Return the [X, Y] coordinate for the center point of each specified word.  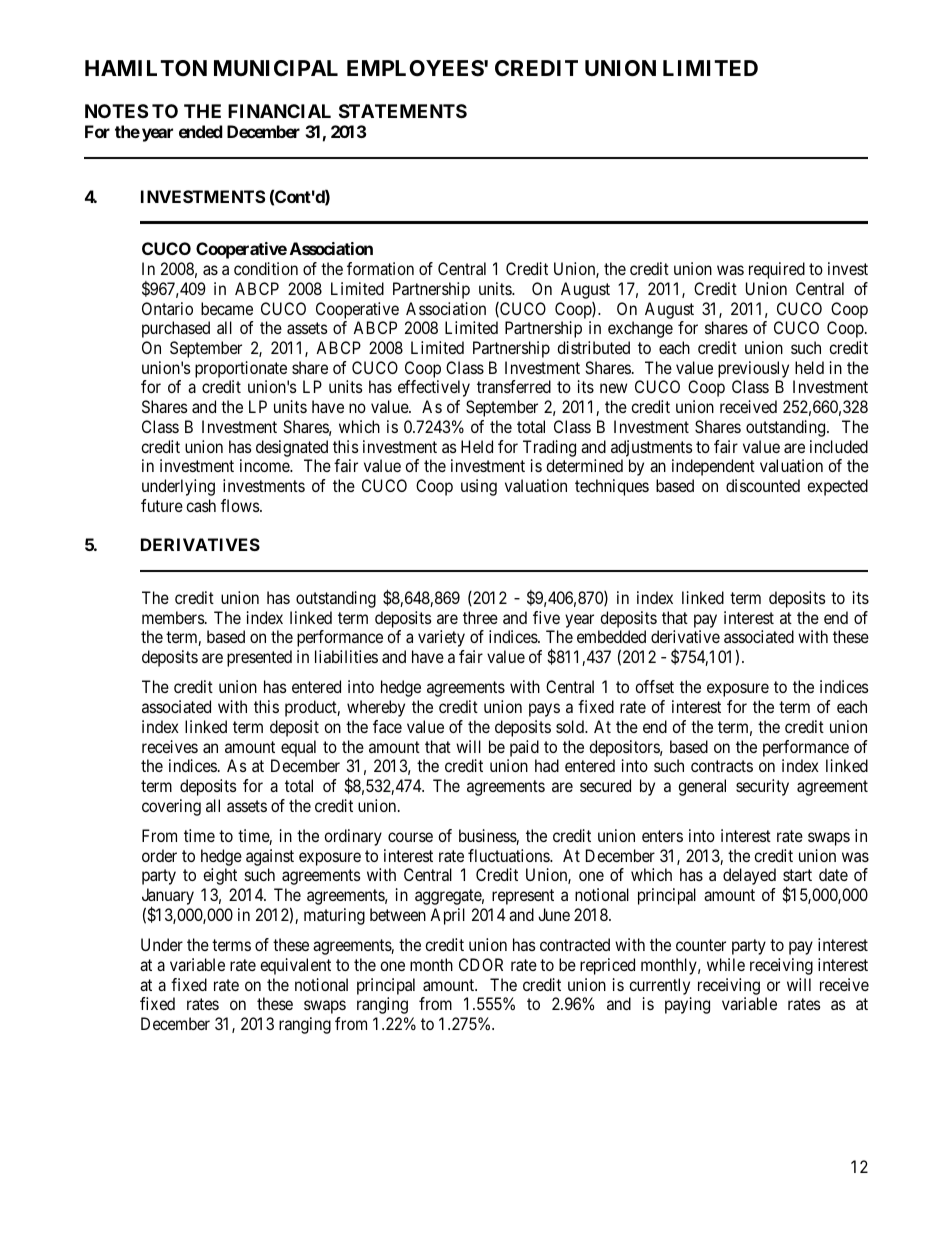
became [227, 308]
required [777, 270]
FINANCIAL [279, 111]
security [762, 787]
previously [753, 369]
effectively [434, 388]
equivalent [295, 966]
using [479, 487]
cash [201, 505]
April [447, 916]
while [726, 964]
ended [201, 131]
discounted [763, 485]
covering [171, 807]
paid [524, 748]
